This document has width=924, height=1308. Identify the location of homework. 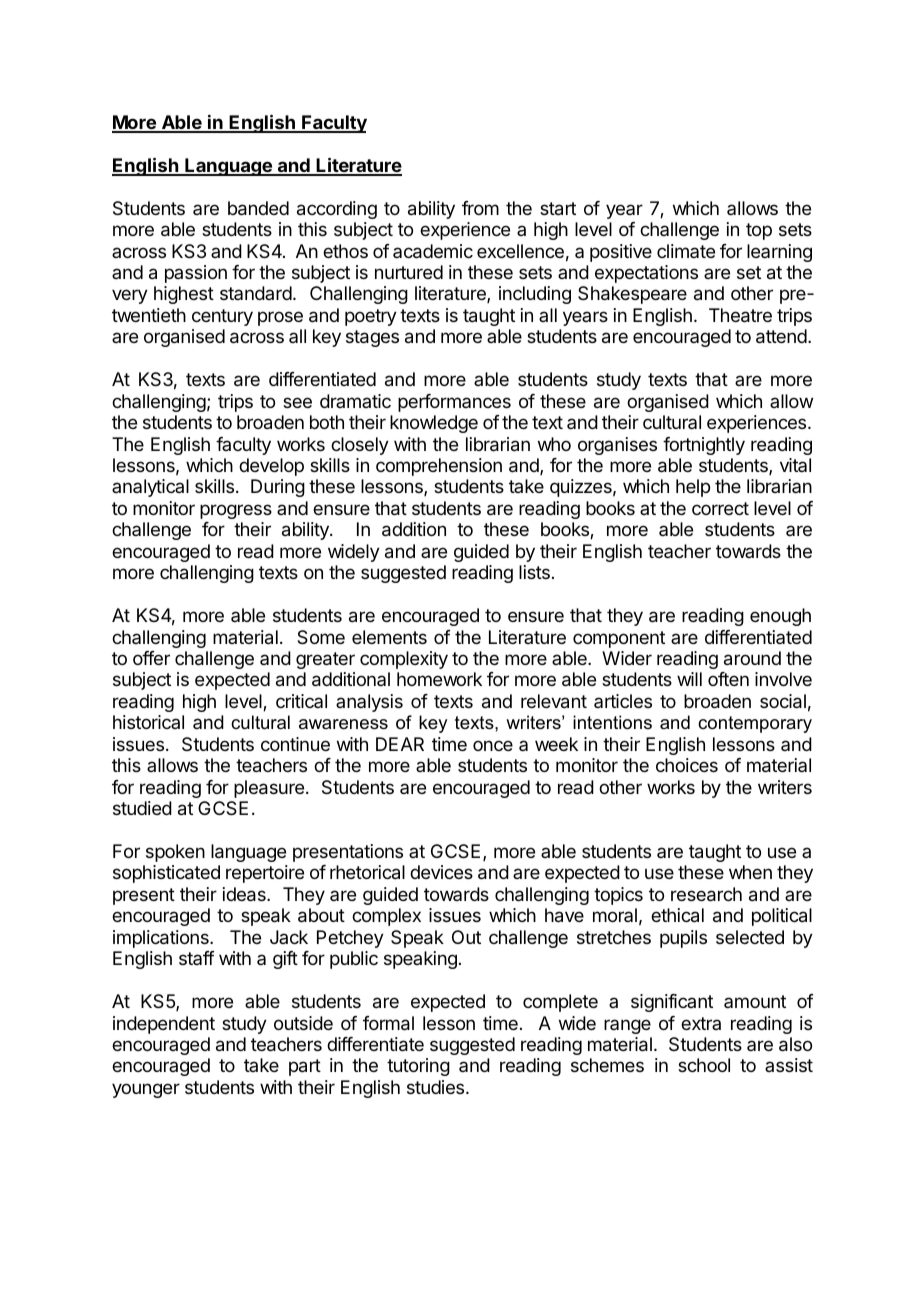
(439, 679).
